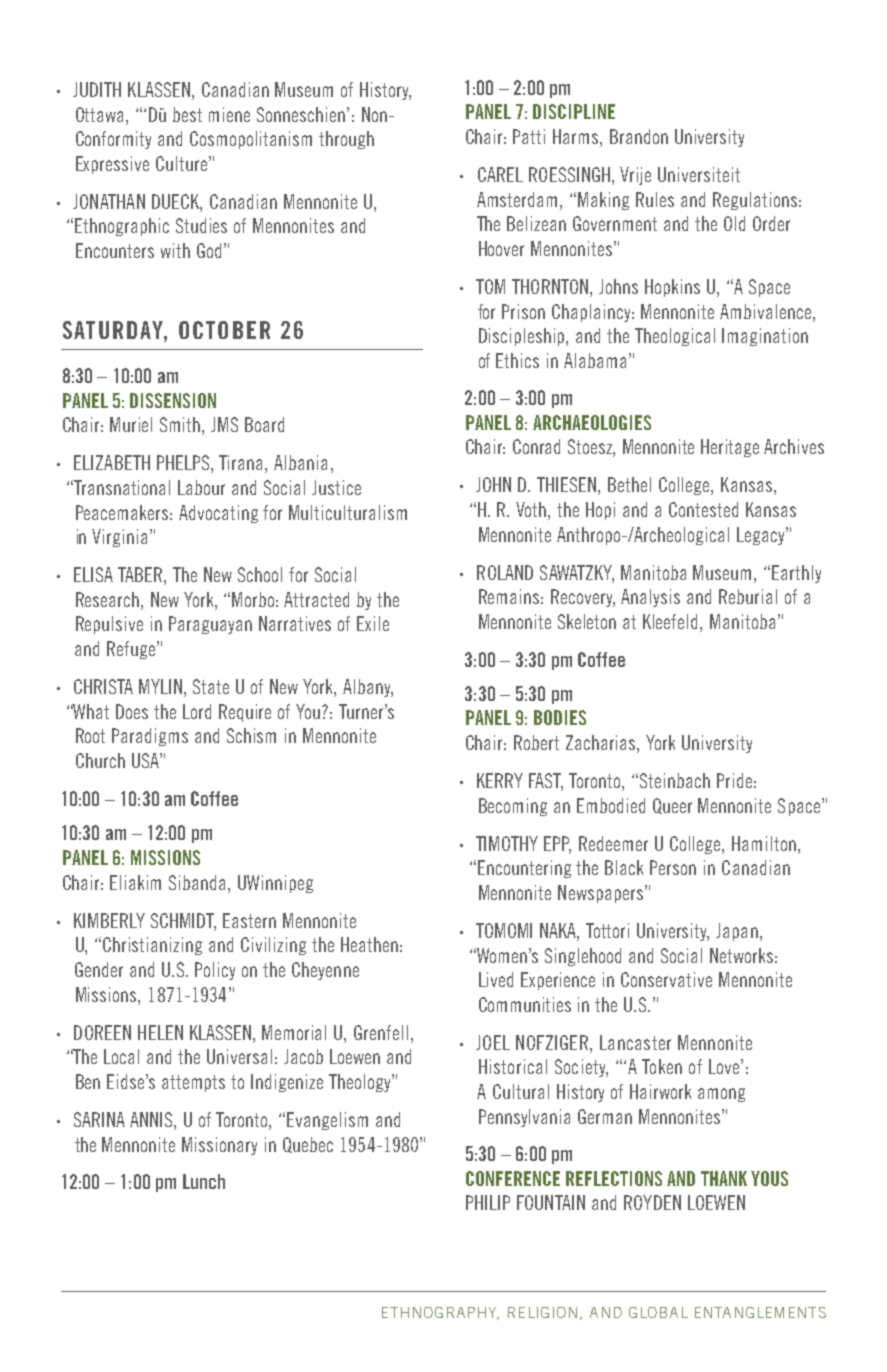  Describe the element at coordinates (181, 426) in the image. I see `Smith` at that location.
